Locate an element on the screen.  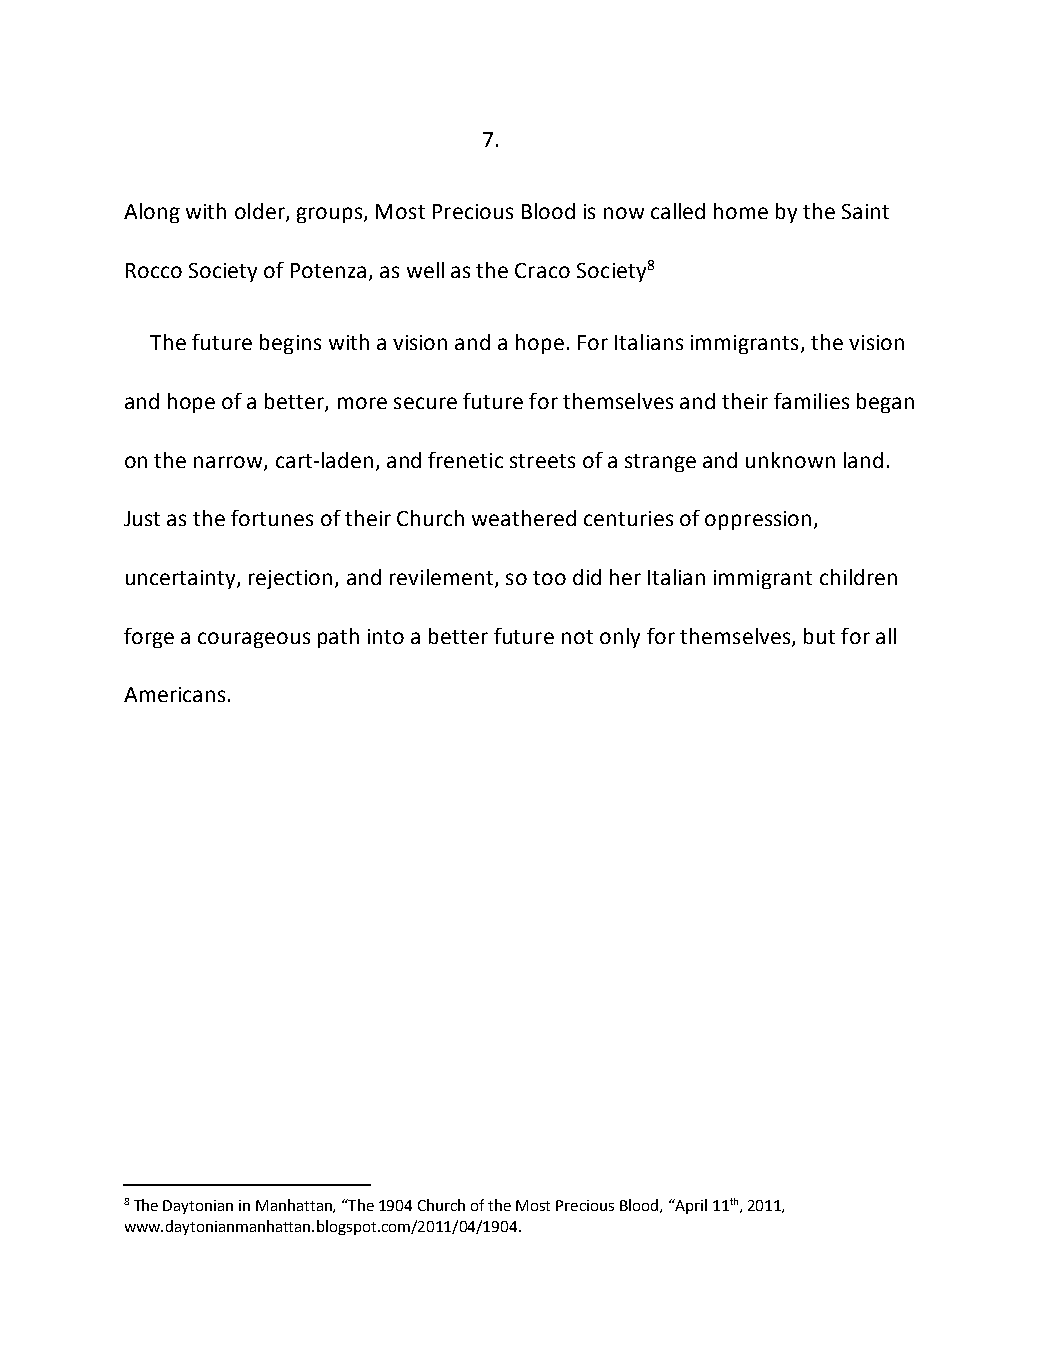
older is located at coordinates (261, 212).
